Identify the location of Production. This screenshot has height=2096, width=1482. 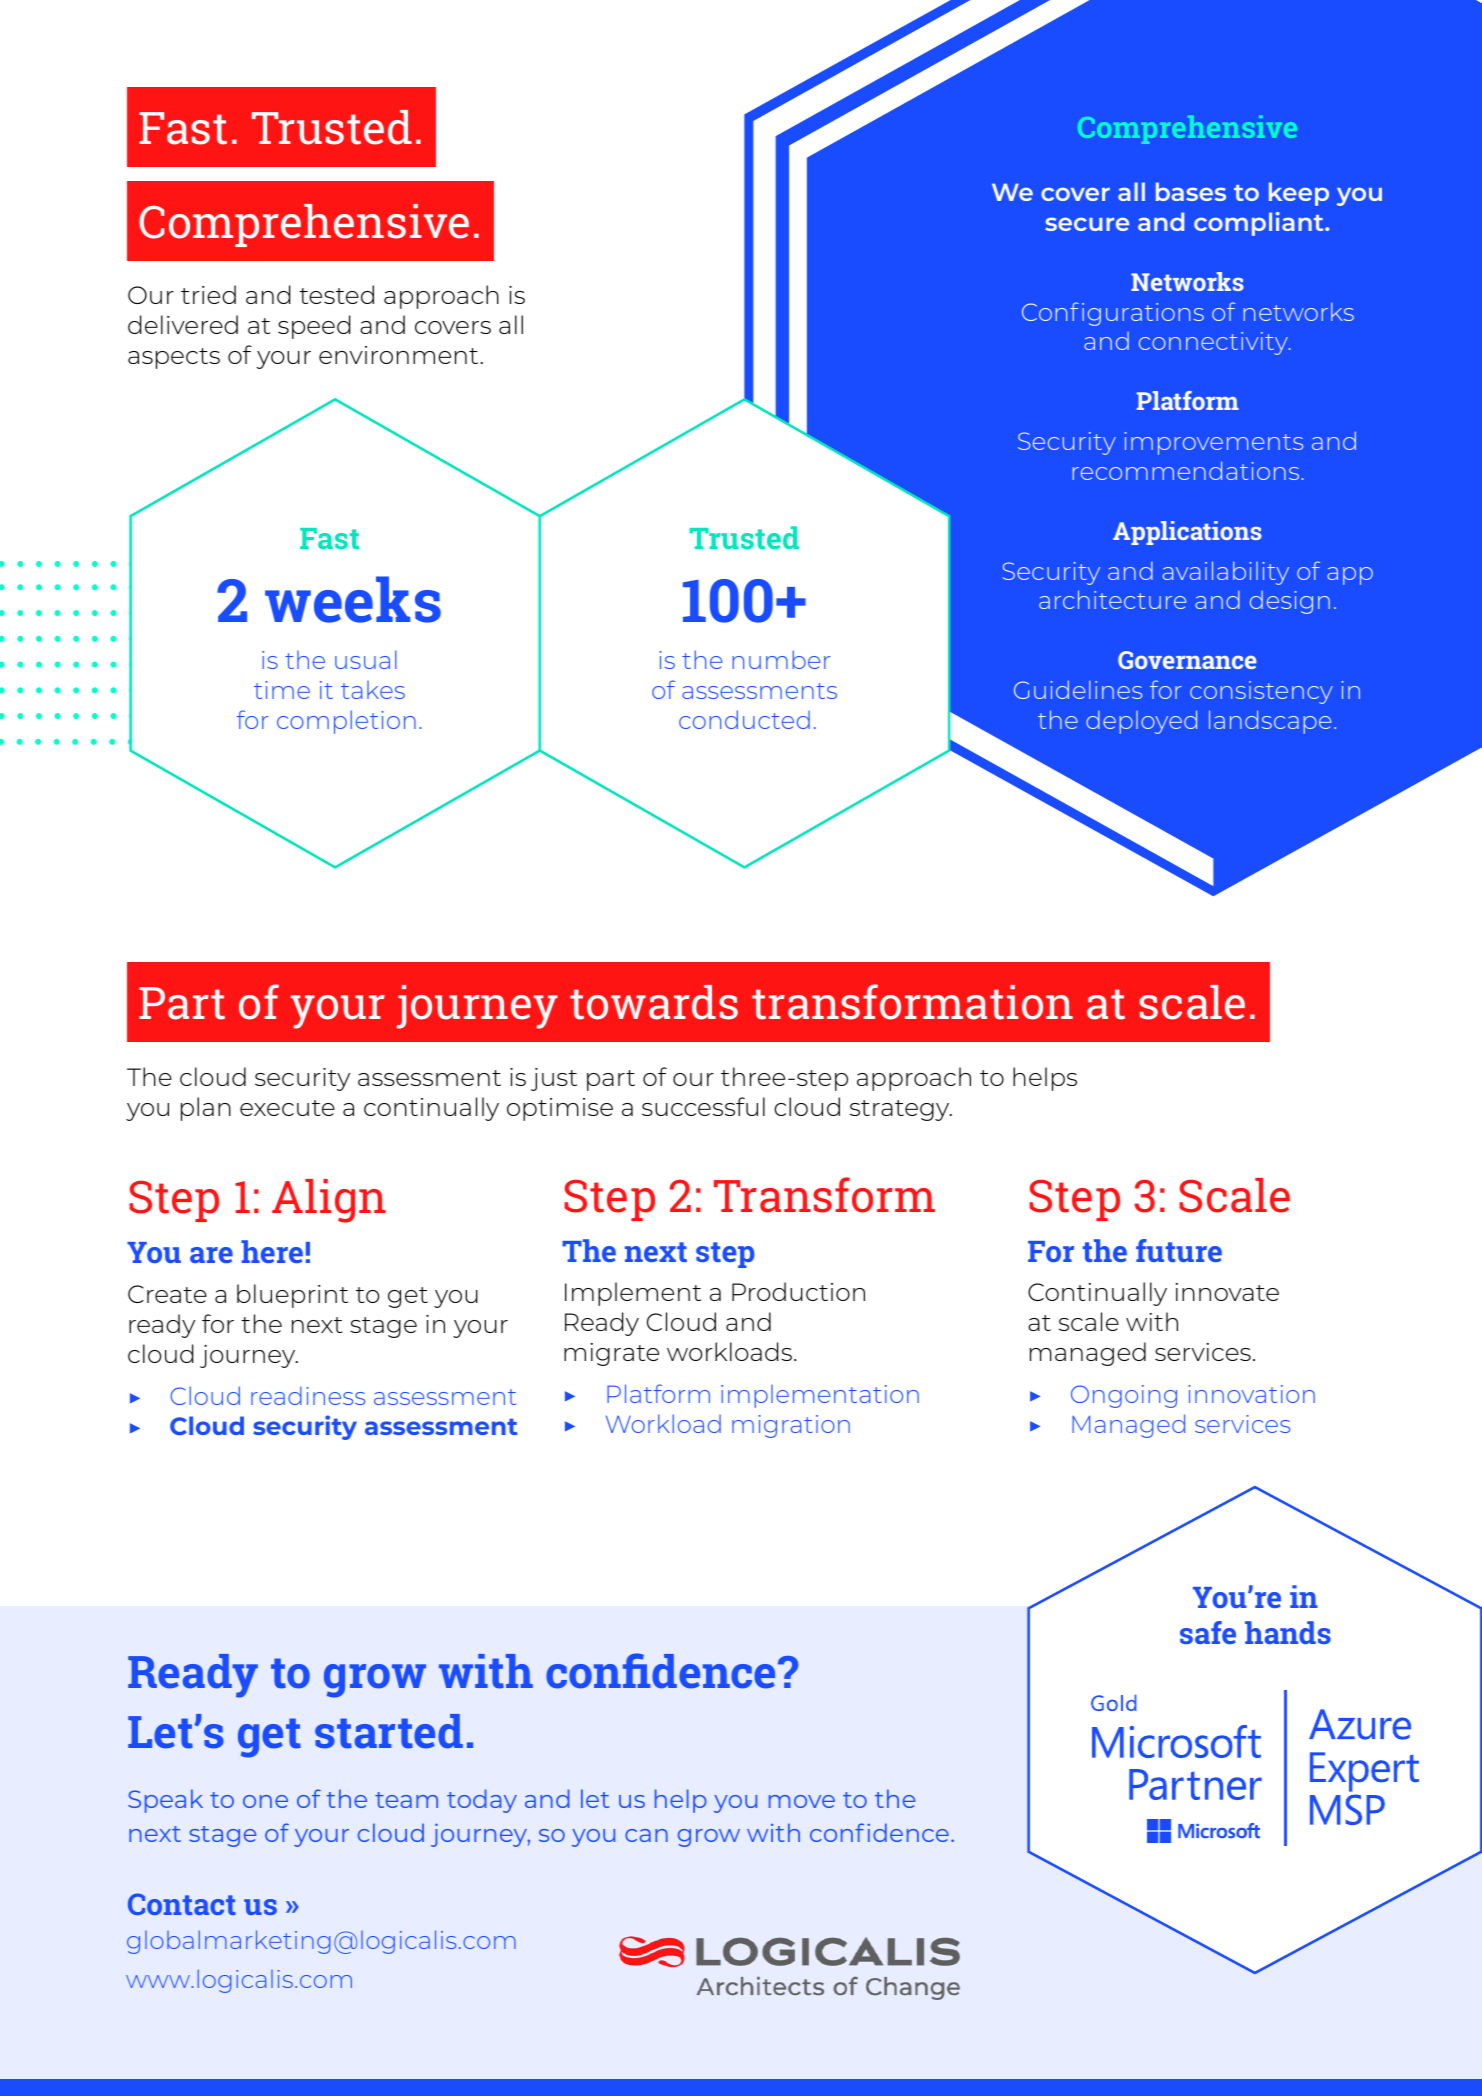
(798, 1291).
